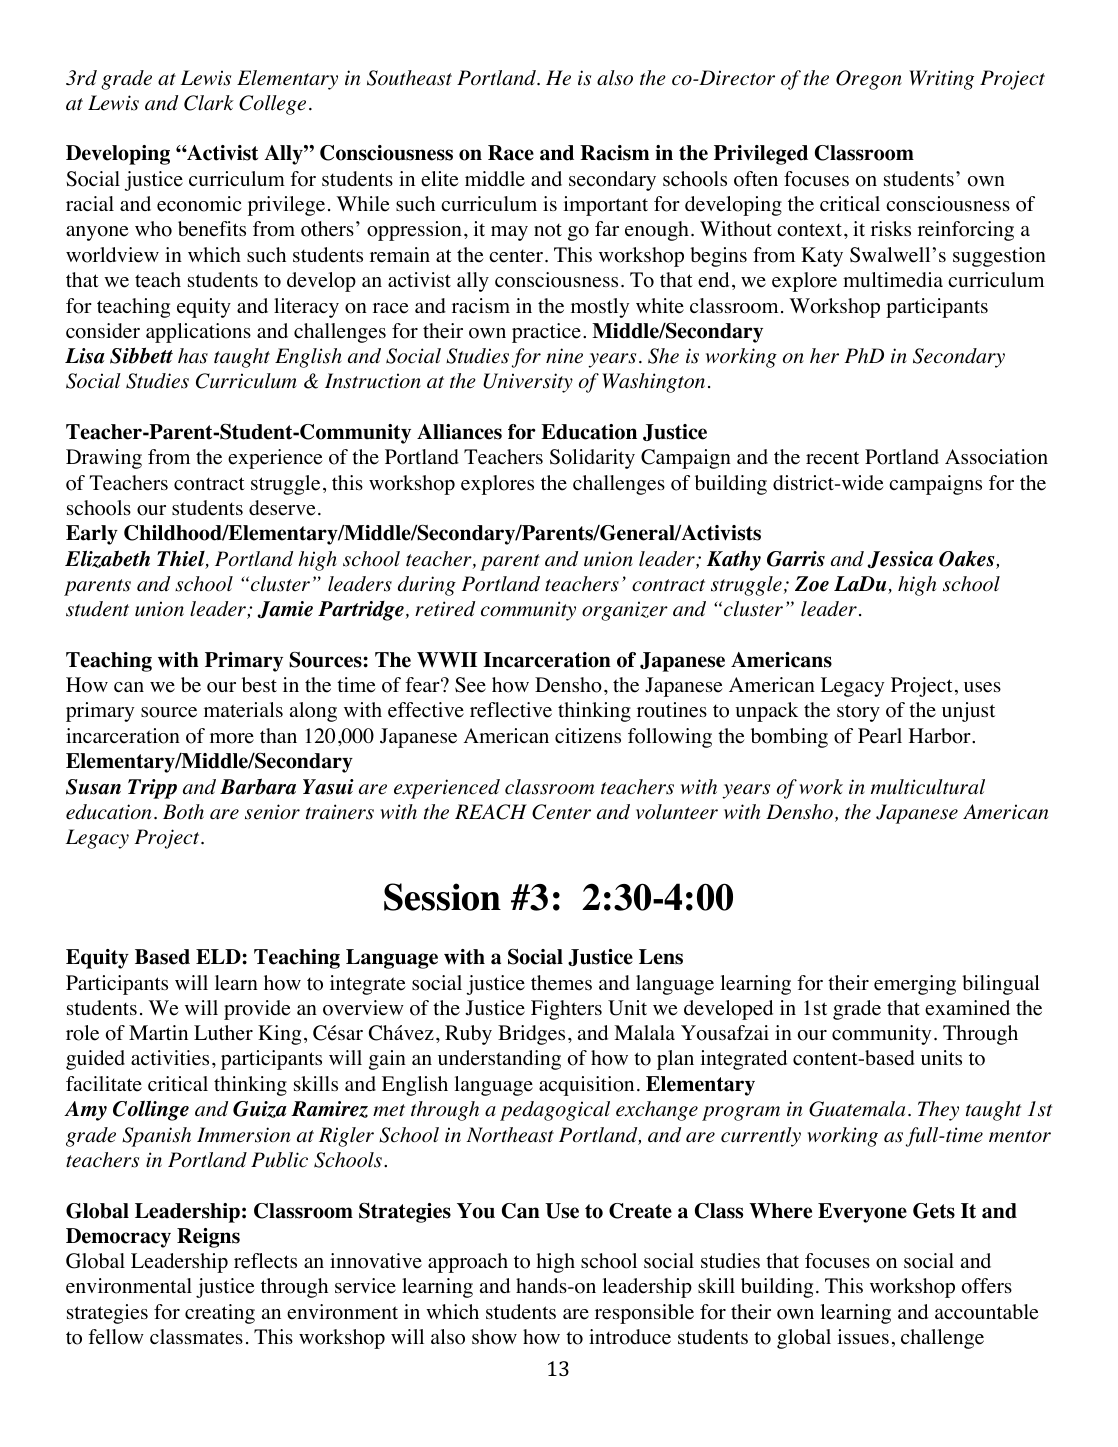 The height and width of the screenshot is (1447, 1118). What do you see at coordinates (193, 356) in the screenshot?
I see `has` at bounding box center [193, 356].
